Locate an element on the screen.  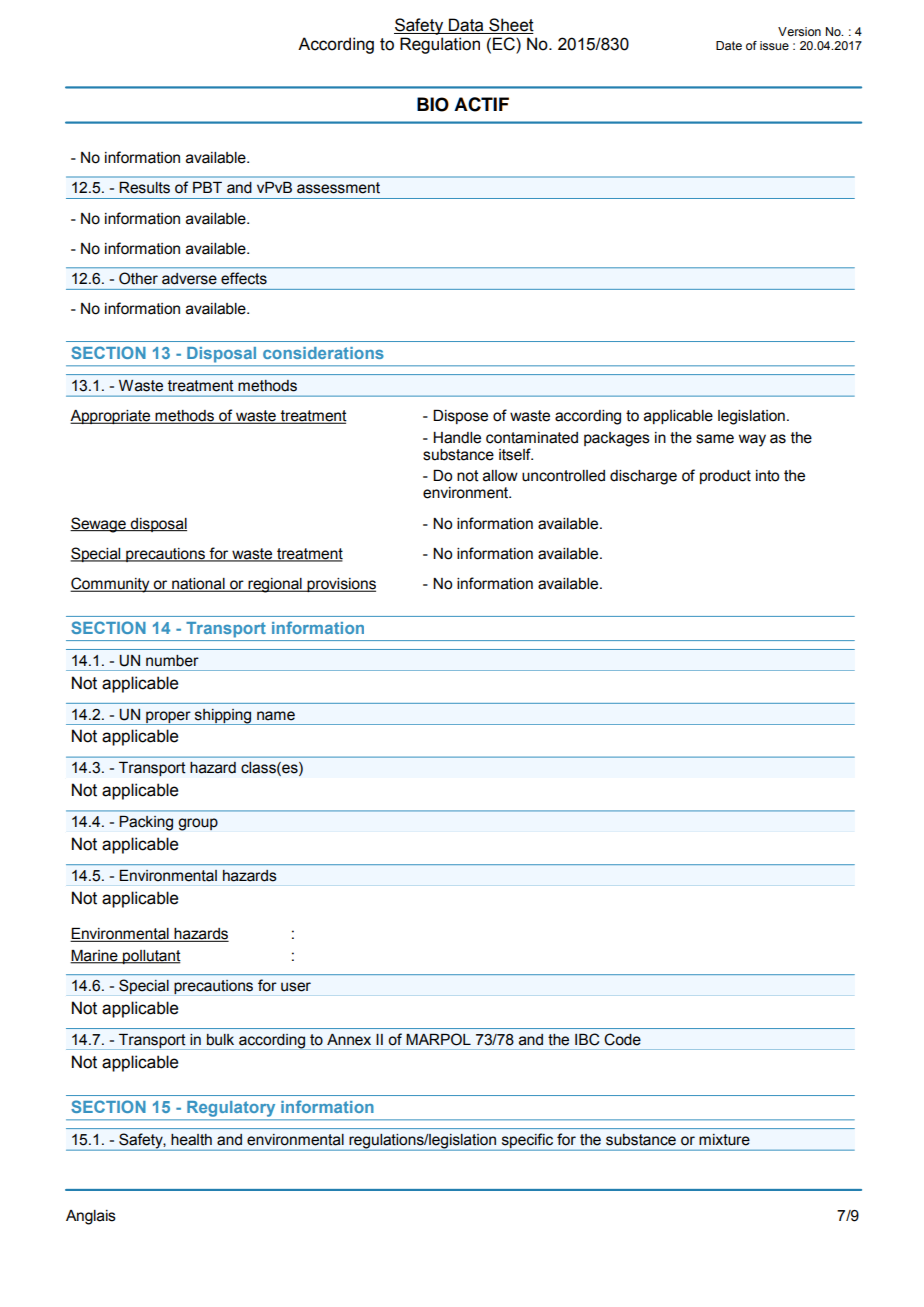
health is located at coordinates (191, 1140).
